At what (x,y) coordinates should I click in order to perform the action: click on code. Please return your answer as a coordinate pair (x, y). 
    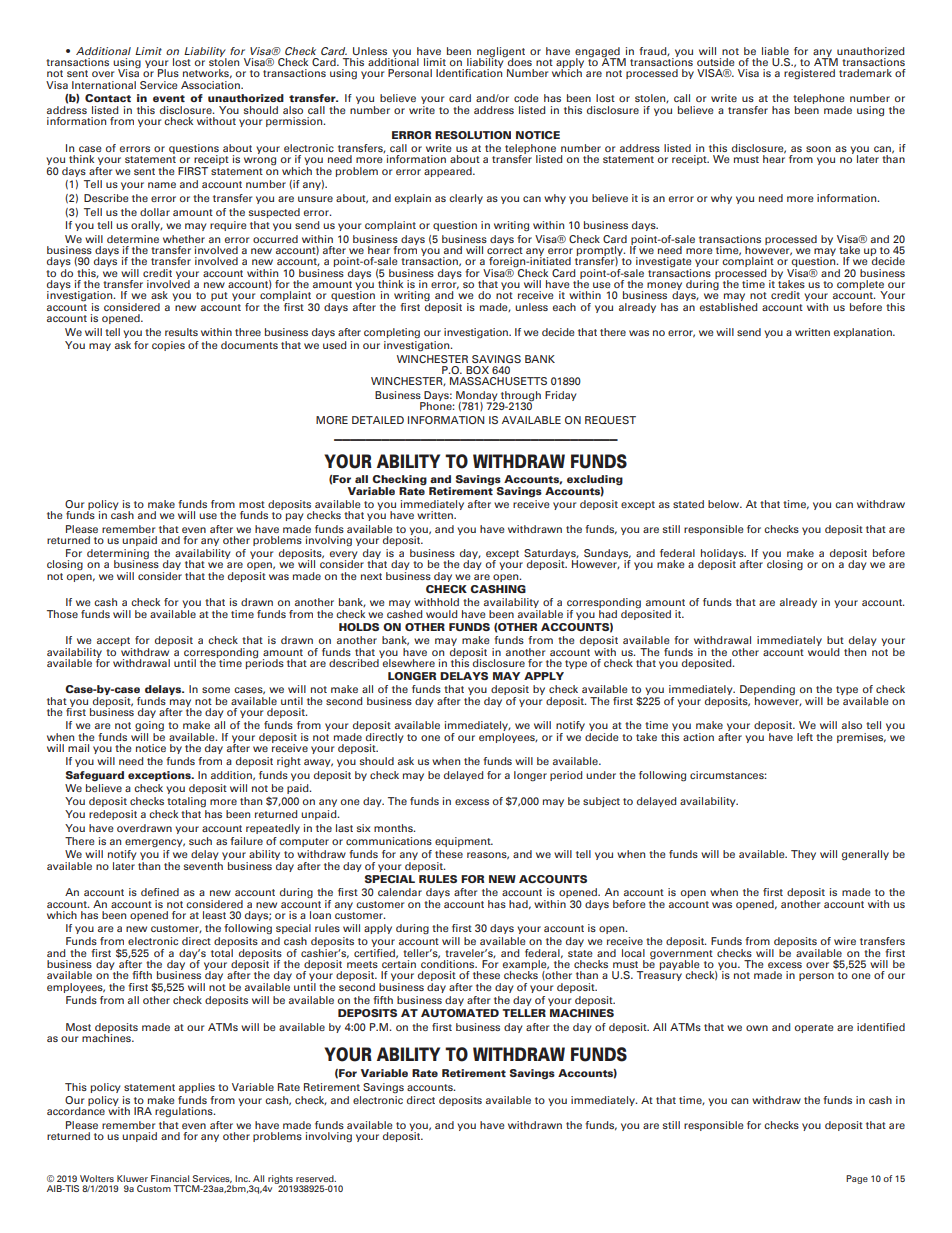
    Looking at the image, I should click on (526, 98).
